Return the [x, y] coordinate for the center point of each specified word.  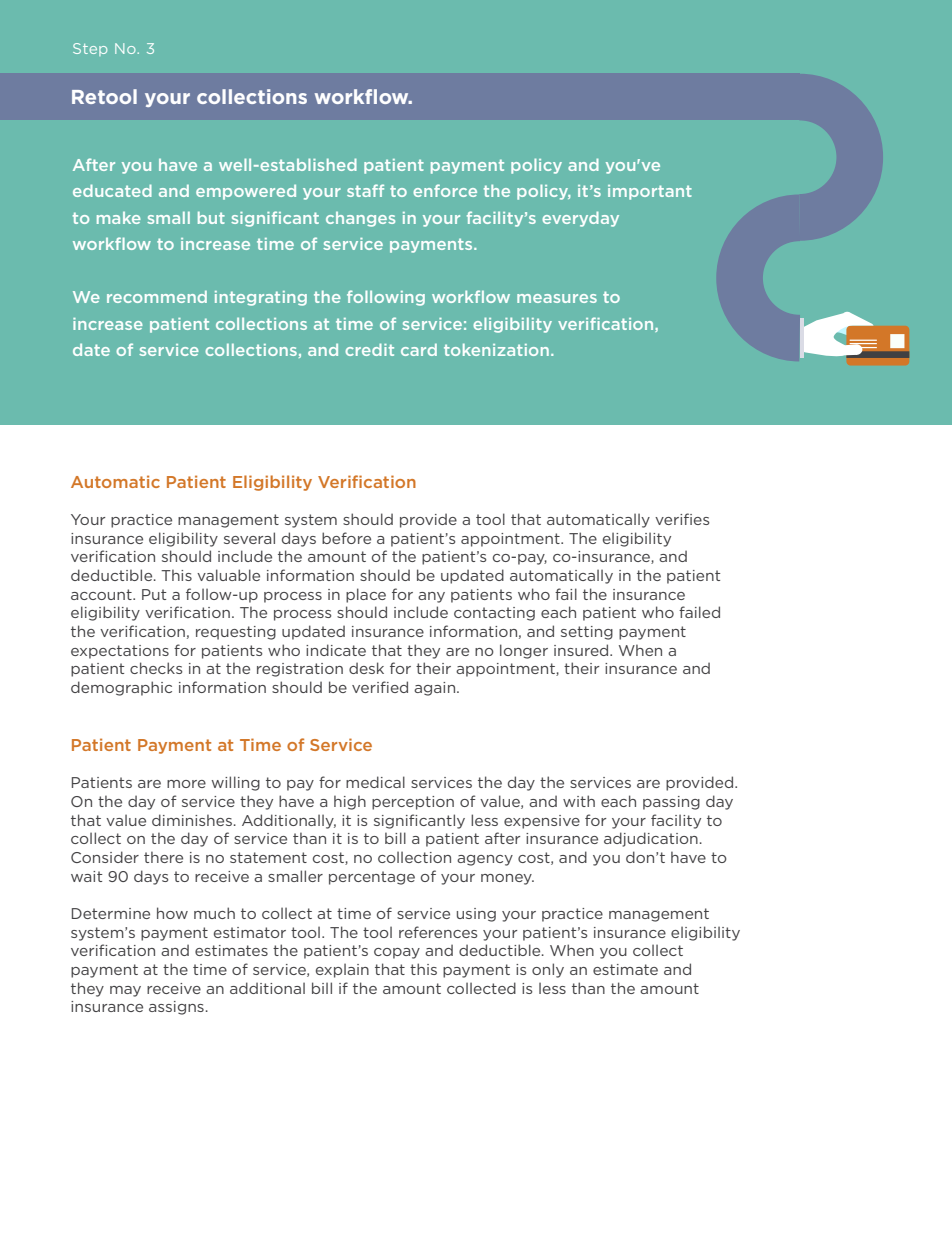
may [125, 991]
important [650, 192]
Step [90, 49]
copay [397, 953]
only [548, 970]
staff [365, 190]
